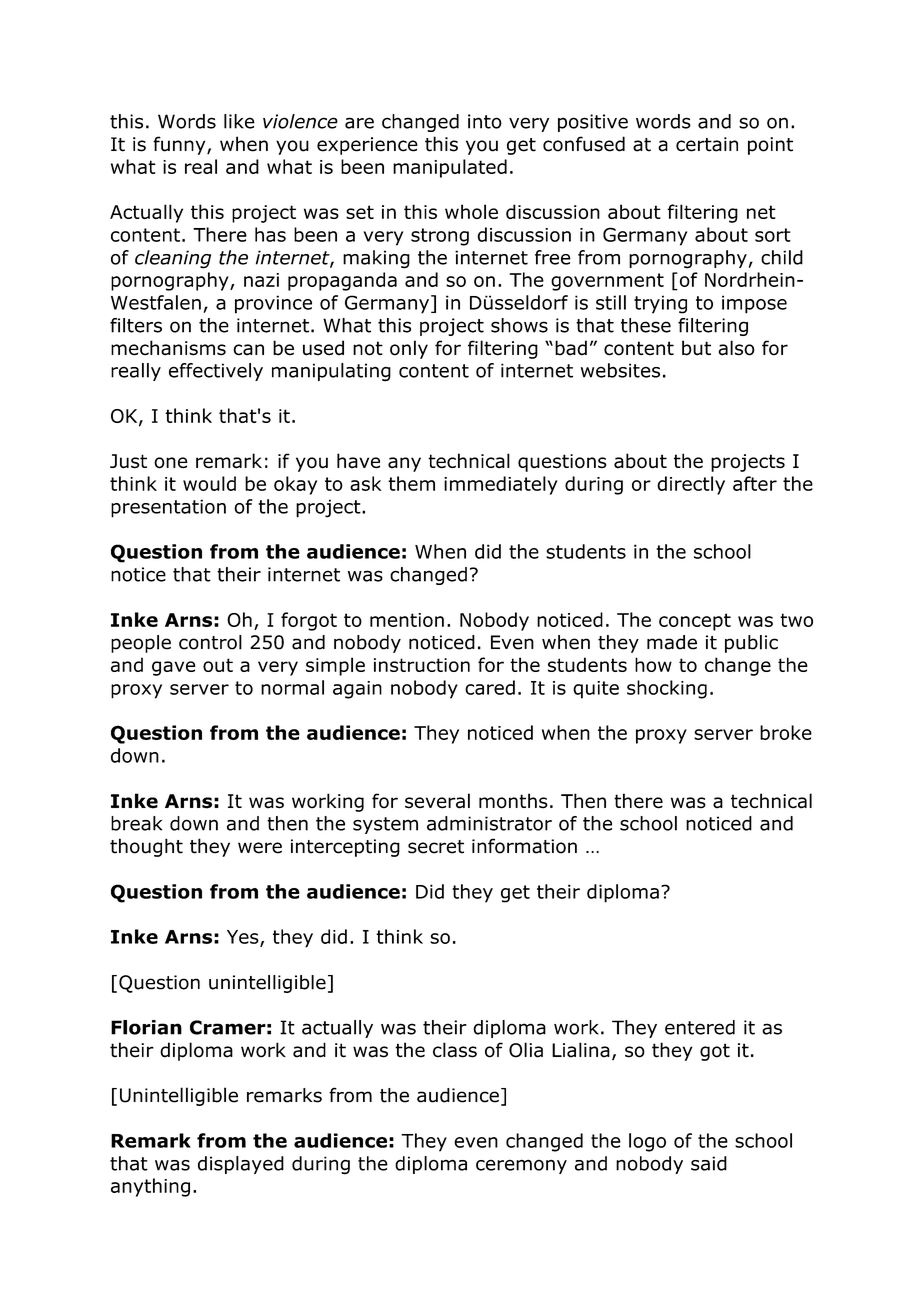 This screenshot has height=1308, width=924. Describe the element at coordinates (422, 665) in the screenshot. I see `instruction` at that location.
